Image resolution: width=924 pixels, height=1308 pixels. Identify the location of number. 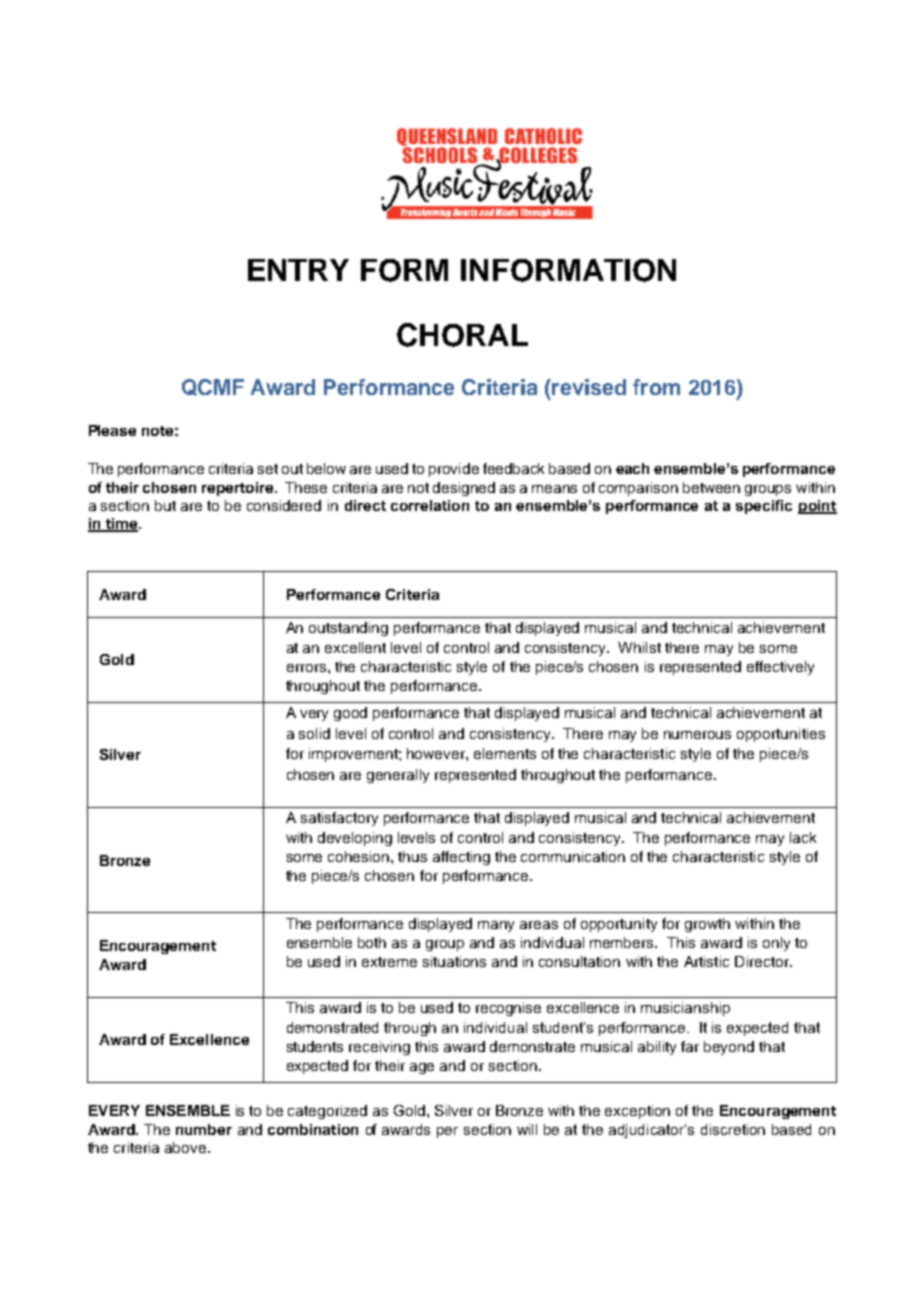
(204, 1129).
